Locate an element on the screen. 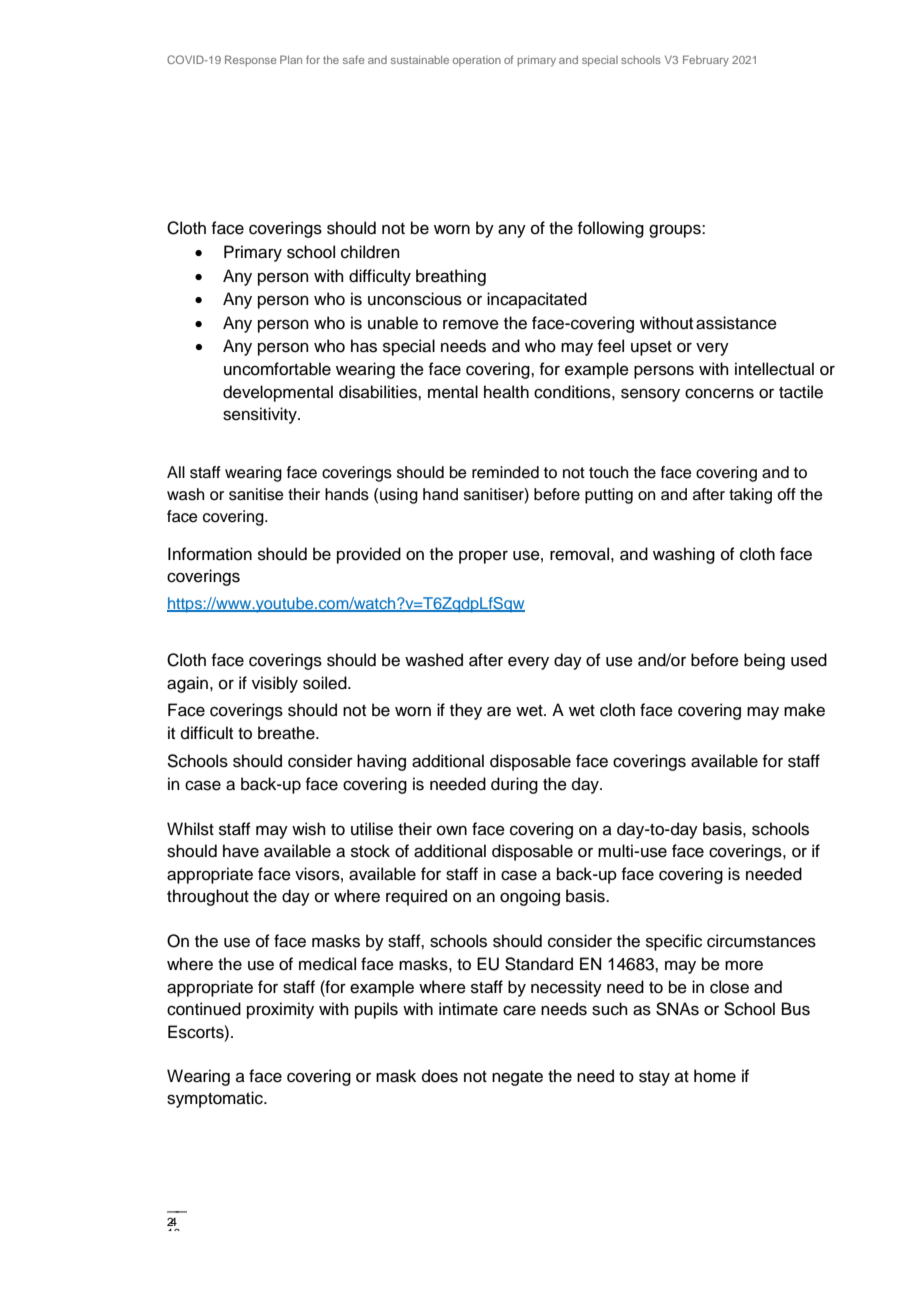 The image size is (924, 1307). February is located at coordinates (706, 61).
